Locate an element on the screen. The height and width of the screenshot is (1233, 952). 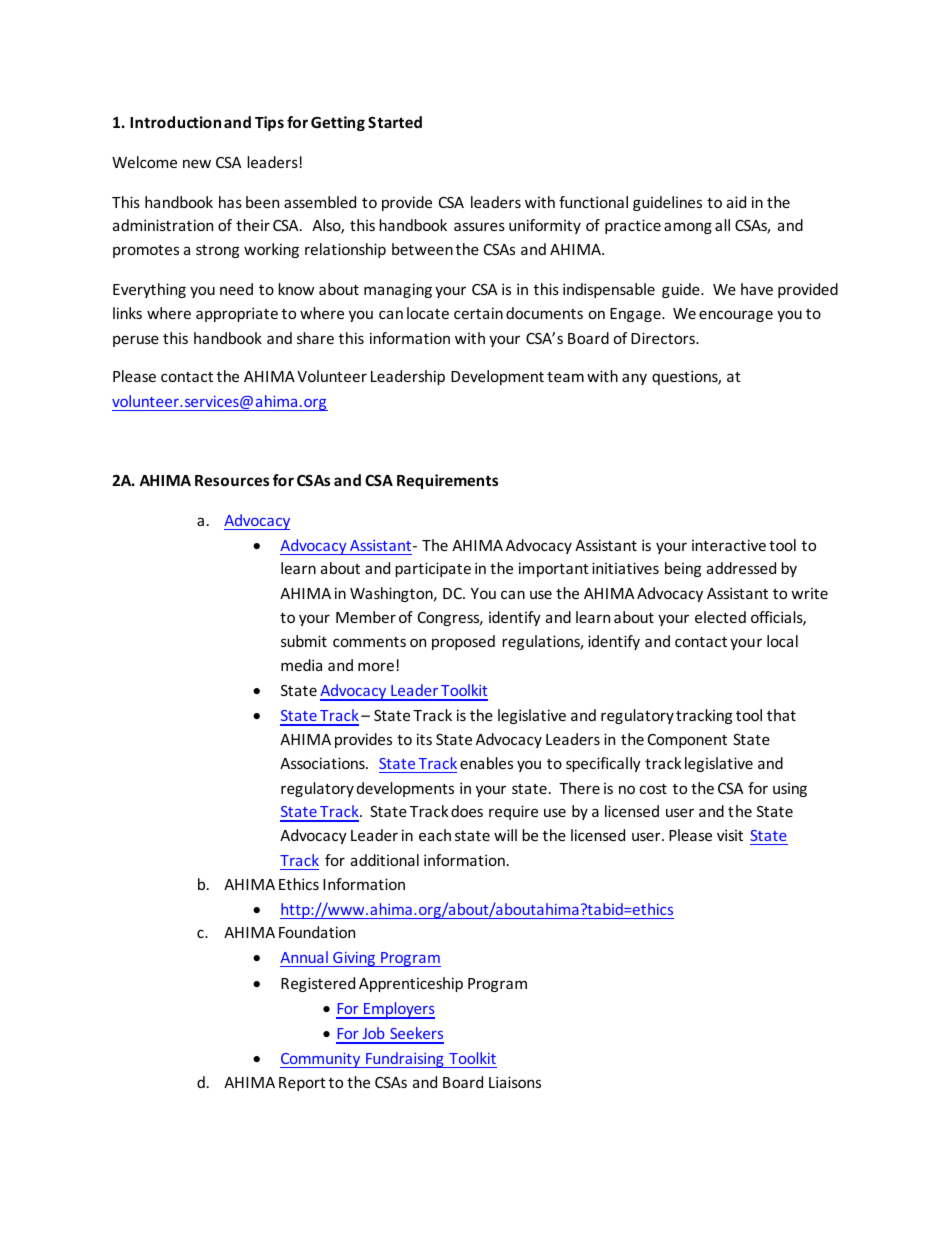
new is located at coordinates (197, 163).
